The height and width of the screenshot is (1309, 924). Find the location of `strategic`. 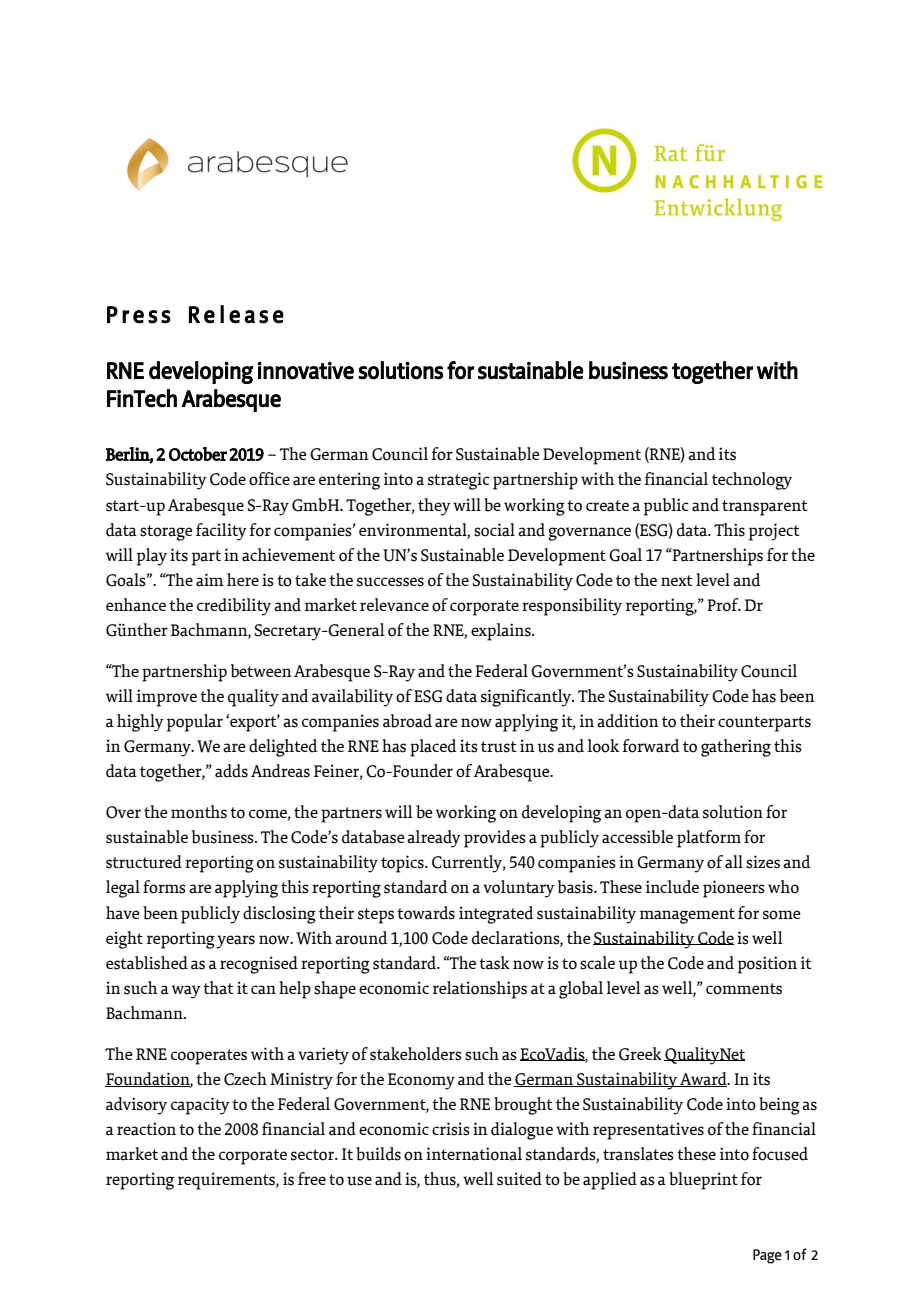

strategic is located at coordinates (459, 481).
